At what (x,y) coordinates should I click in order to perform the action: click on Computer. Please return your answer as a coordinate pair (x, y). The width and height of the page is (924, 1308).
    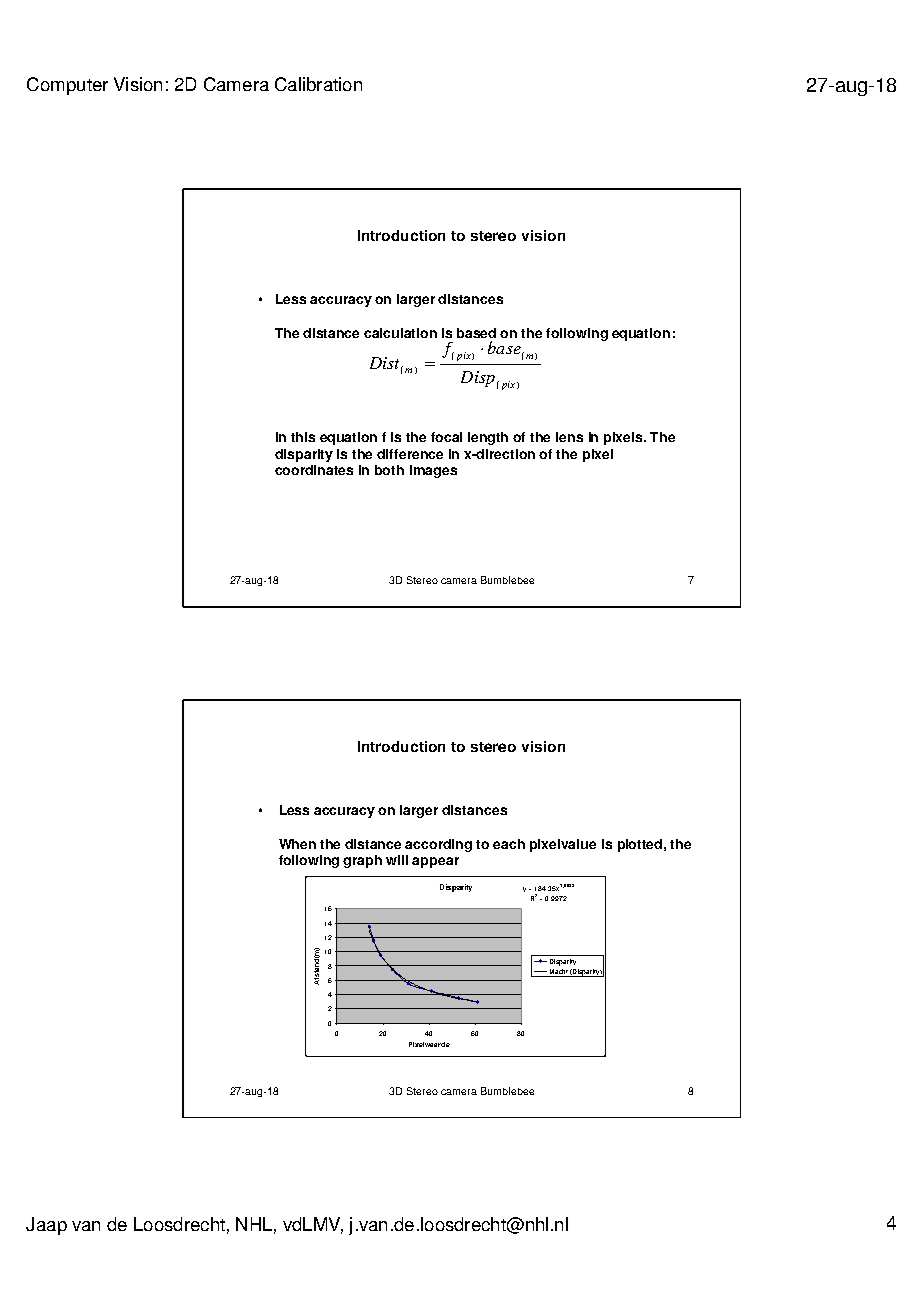
    Looking at the image, I should click on (67, 86).
